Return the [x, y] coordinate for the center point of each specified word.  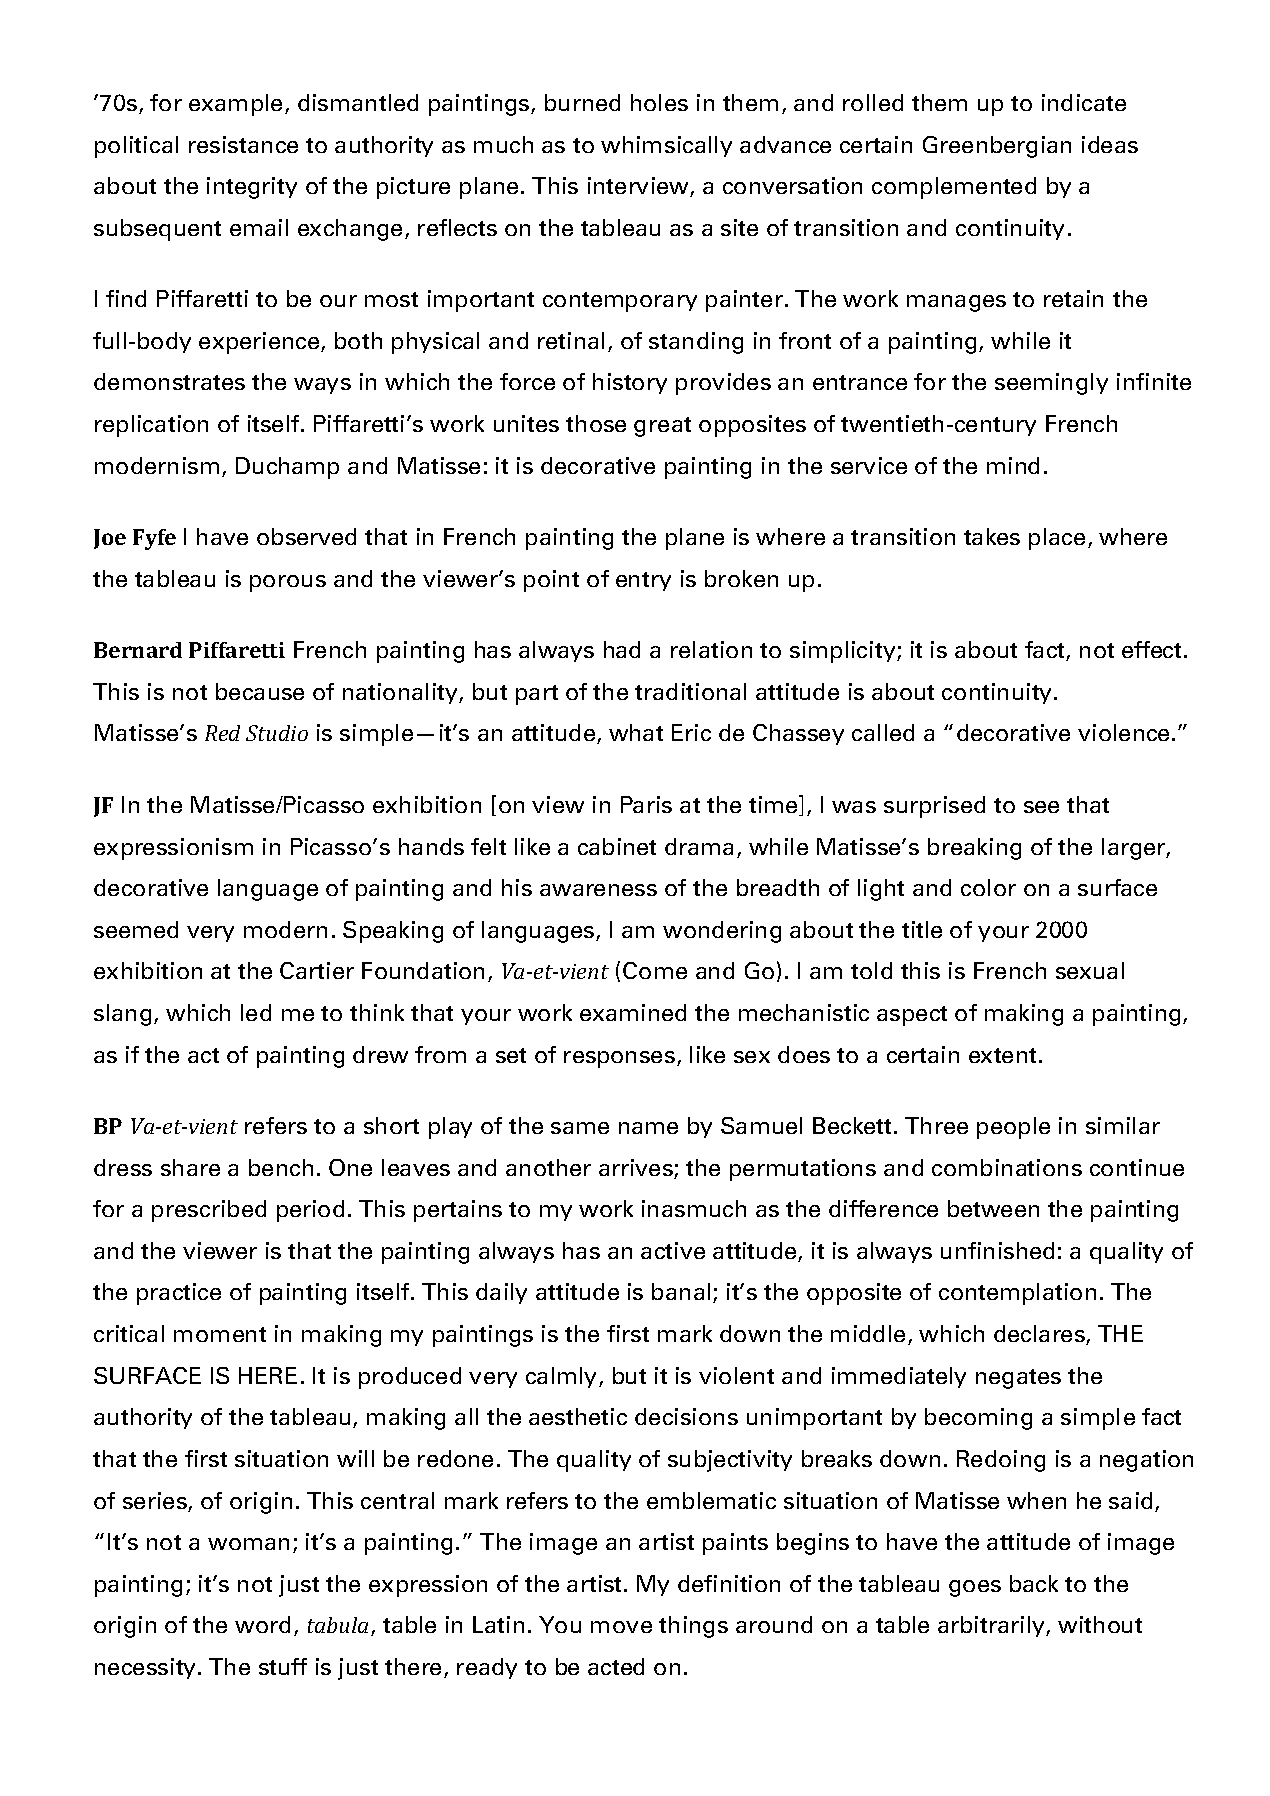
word [262, 1624]
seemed [136, 929]
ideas [1110, 144]
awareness [598, 890]
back [1034, 1583]
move [621, 1627]
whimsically [666, 146]
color [988, 887]
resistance [243, 144]
